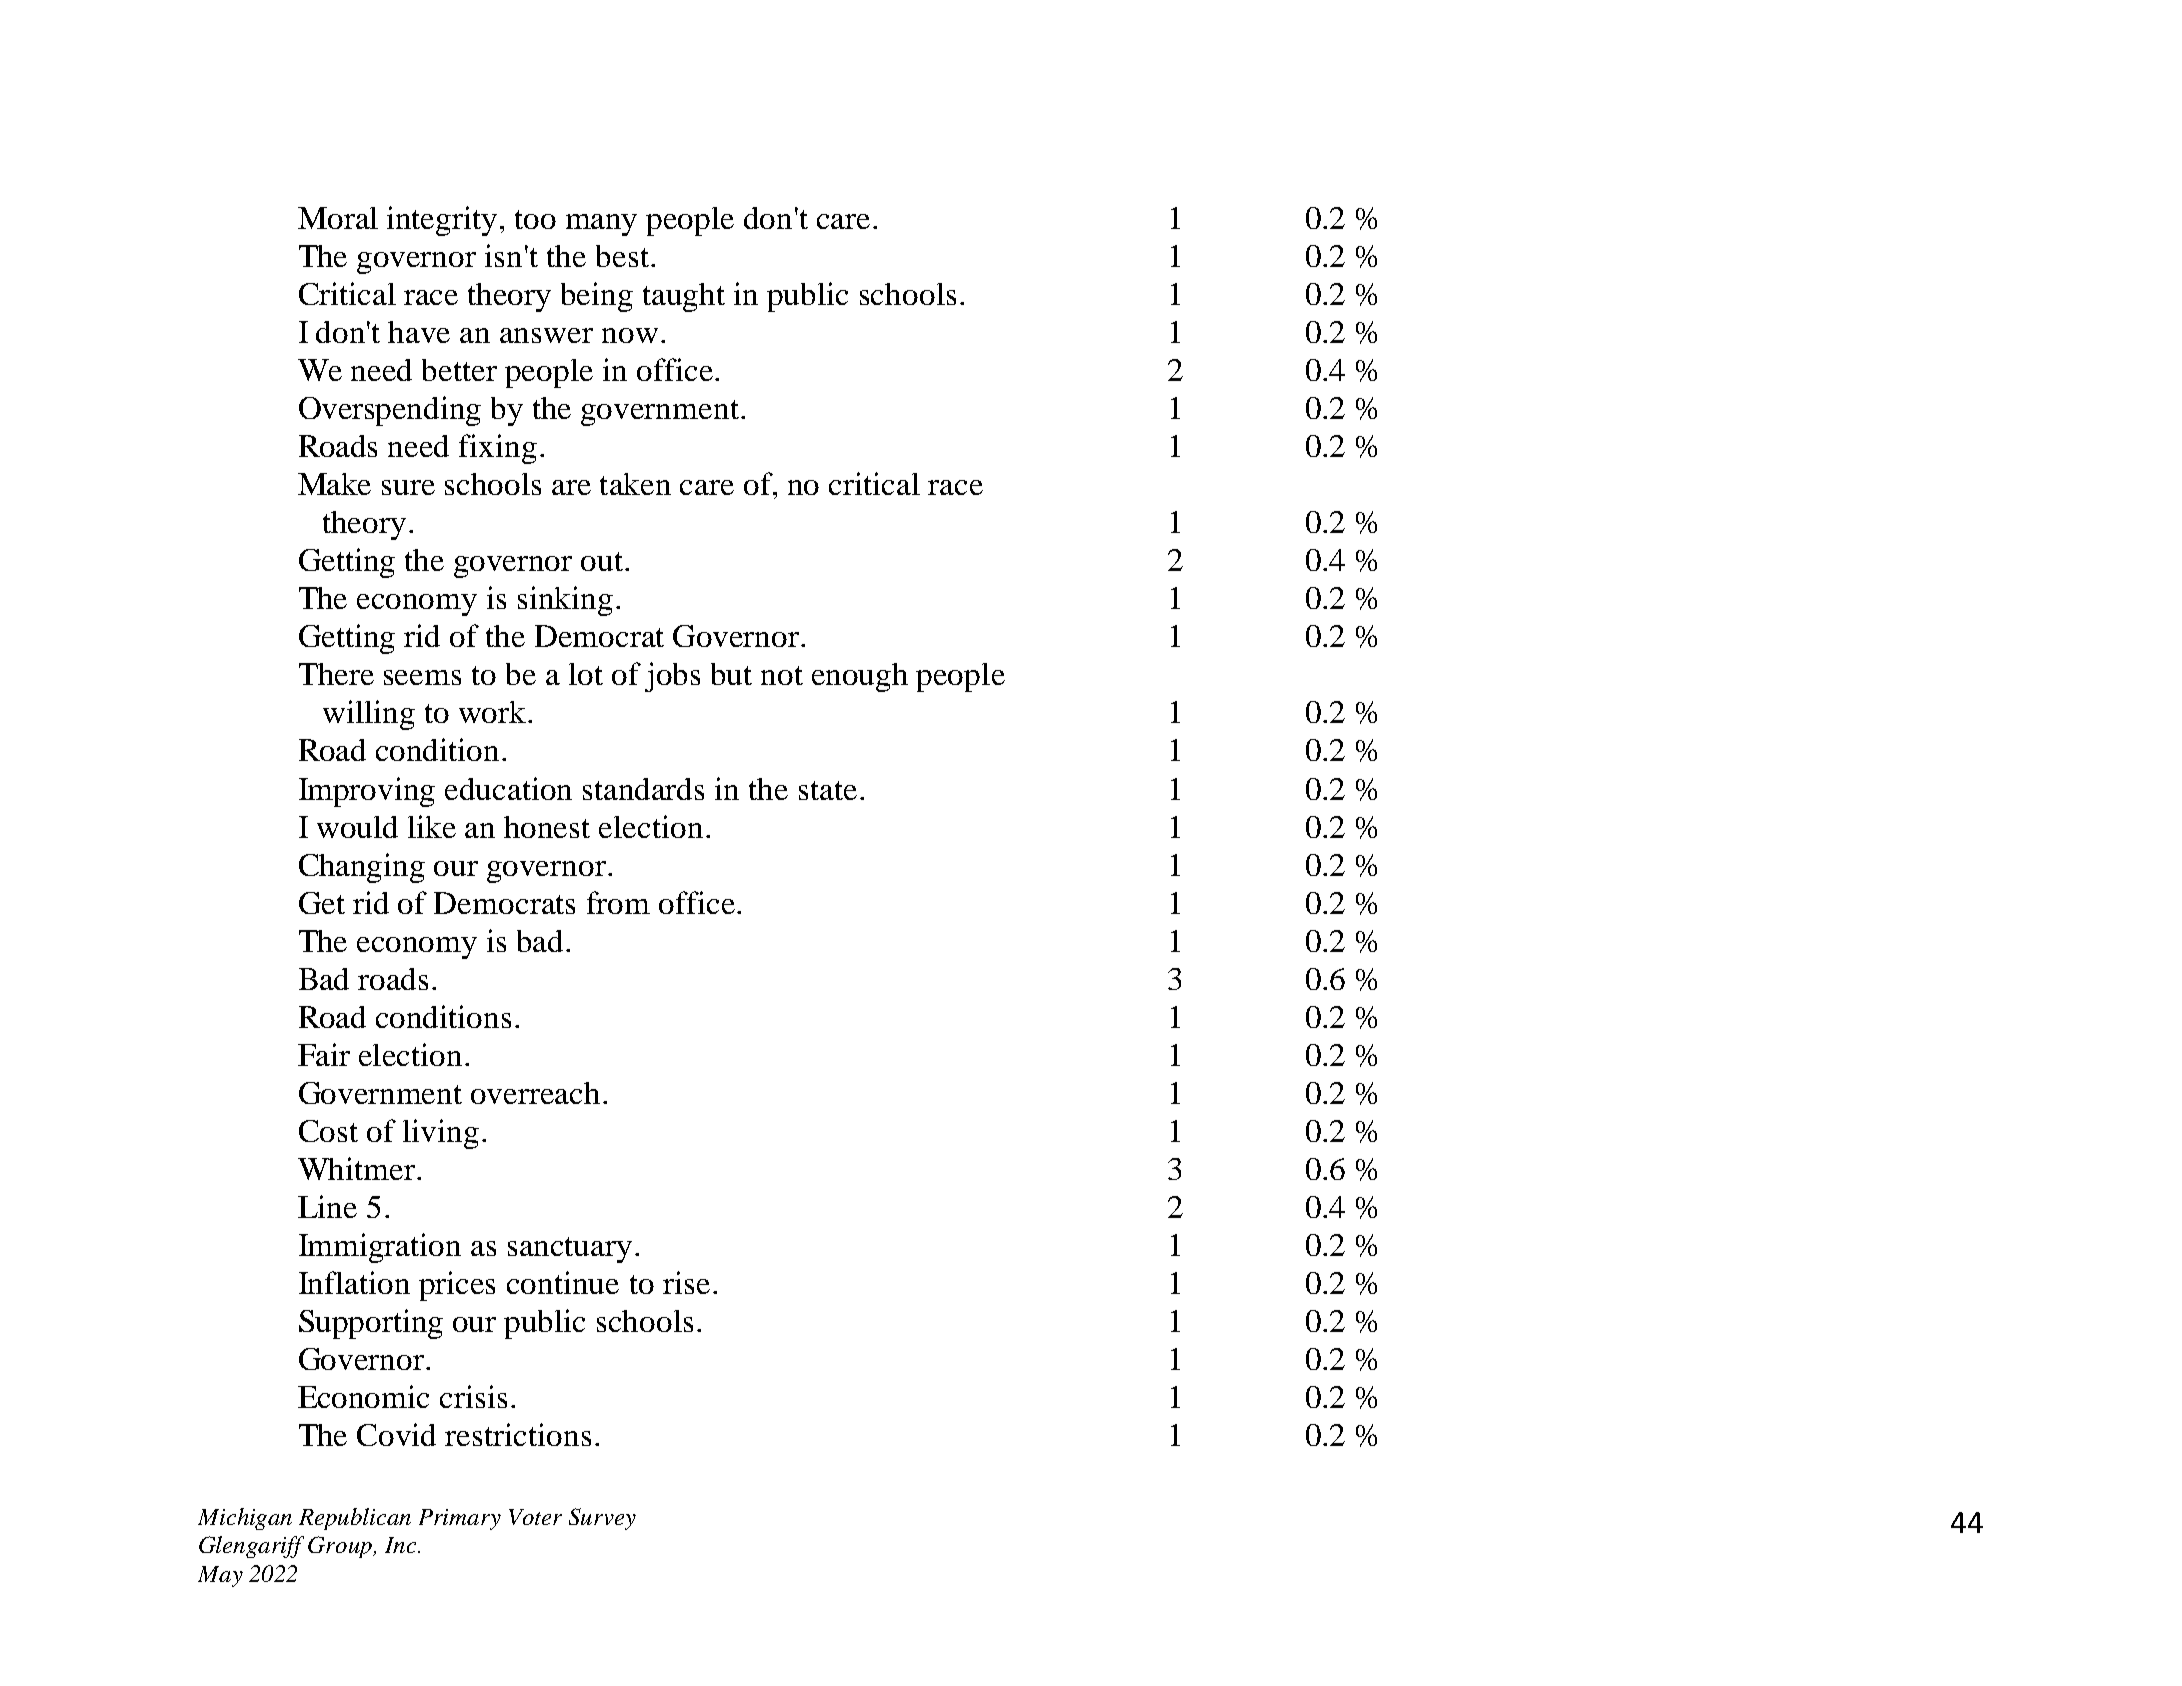 The width and height of the screenshot is (2182, 1686). Describe the element at coordinates (354, 1282) in the screenshot. I see `Inflation` at that location.
